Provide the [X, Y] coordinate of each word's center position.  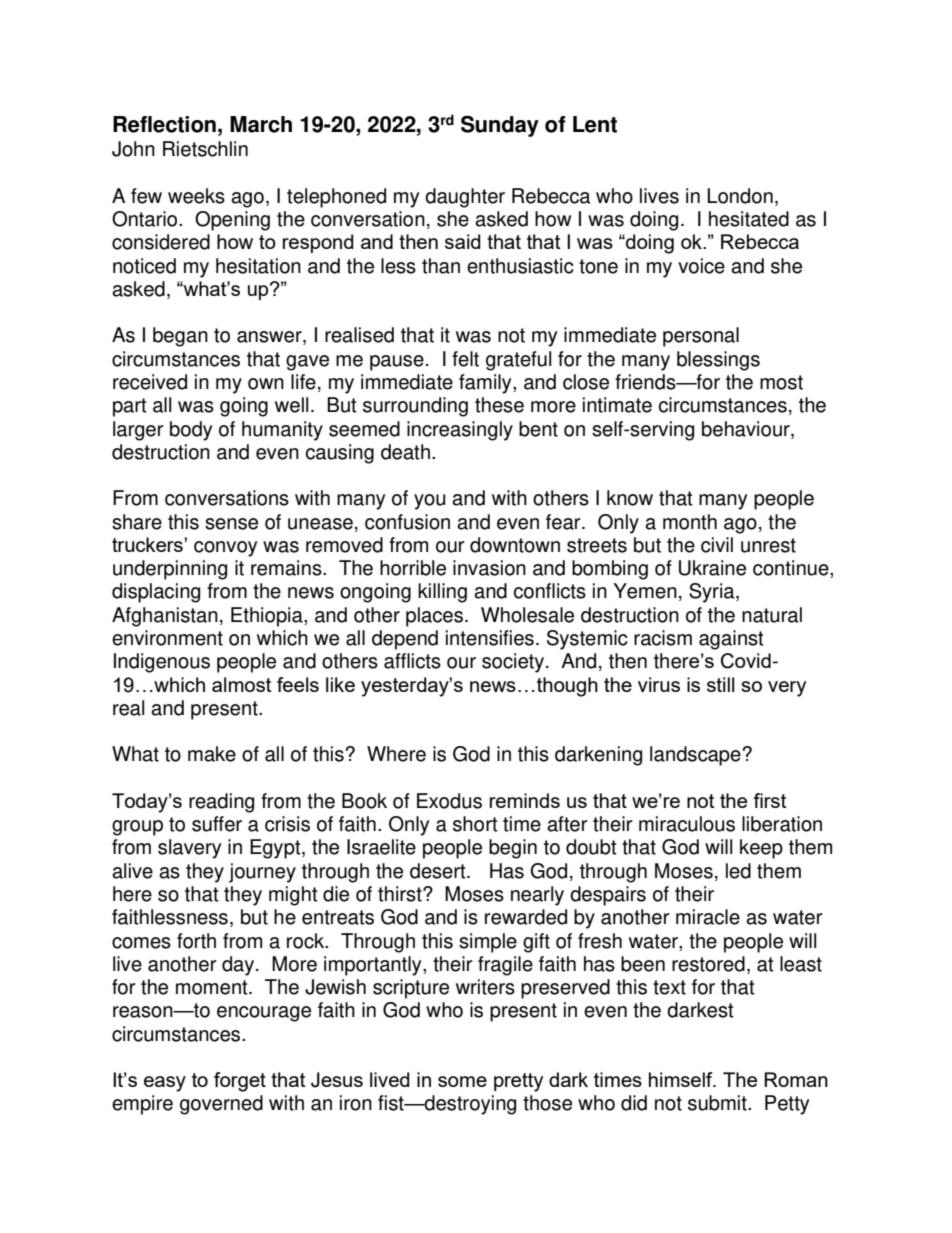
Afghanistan [165, 617]
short [475, 824]
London [740, 196]
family [486, 384]
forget [240, 1082]
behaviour [747, 429]
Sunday [500, 126]
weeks [196, 196]
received [150, 382]
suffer [217, 824]
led [738, 871]
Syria [713, 593]
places [436, 617]
